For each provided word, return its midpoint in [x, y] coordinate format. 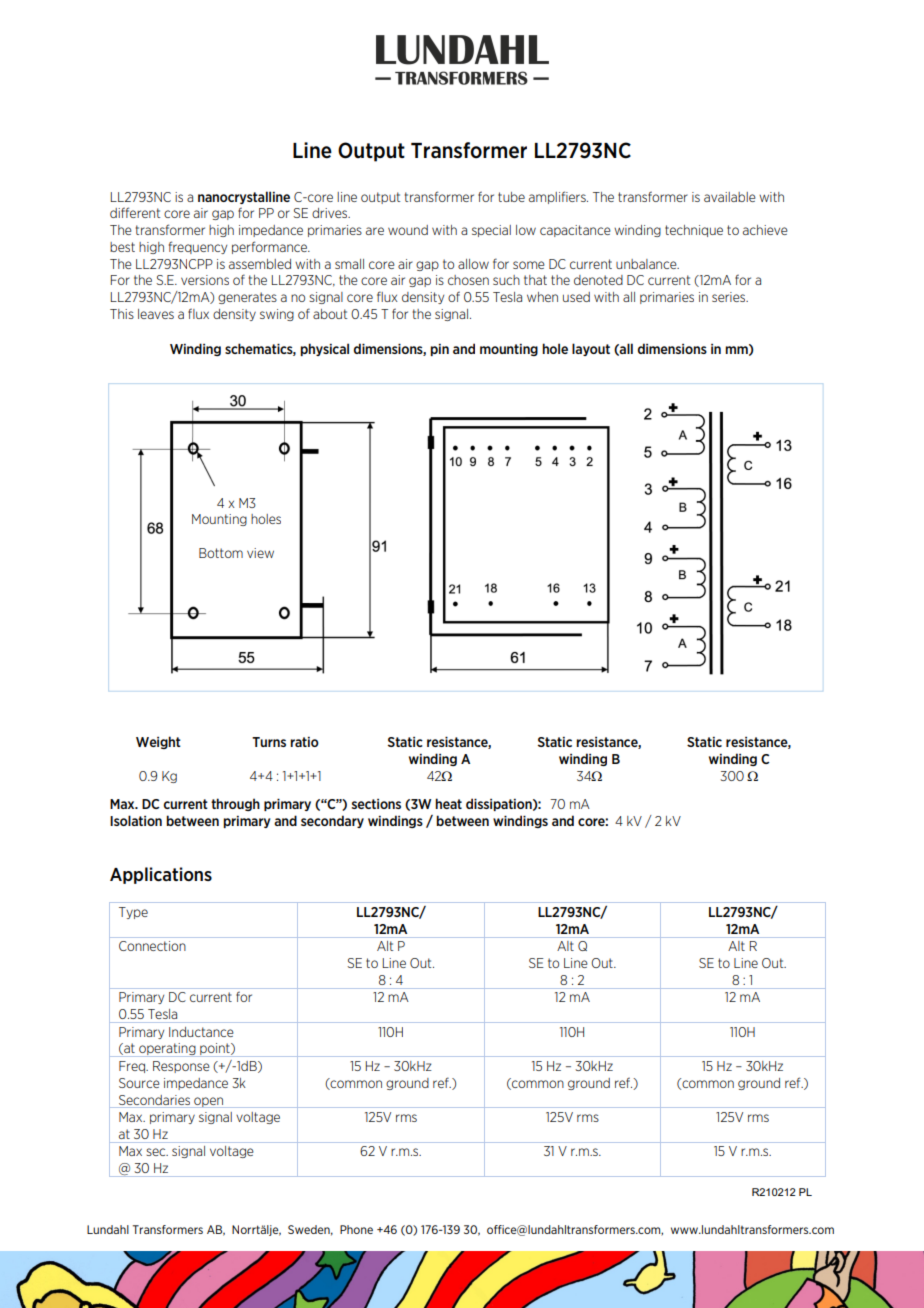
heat [448, 803]
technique [694, 231]
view [260, 553]
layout [591, 349]
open [209, 1102]
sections [376, 804]
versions [205, 280]
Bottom [221, 553]
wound [408, 230]
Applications [161, 875]
